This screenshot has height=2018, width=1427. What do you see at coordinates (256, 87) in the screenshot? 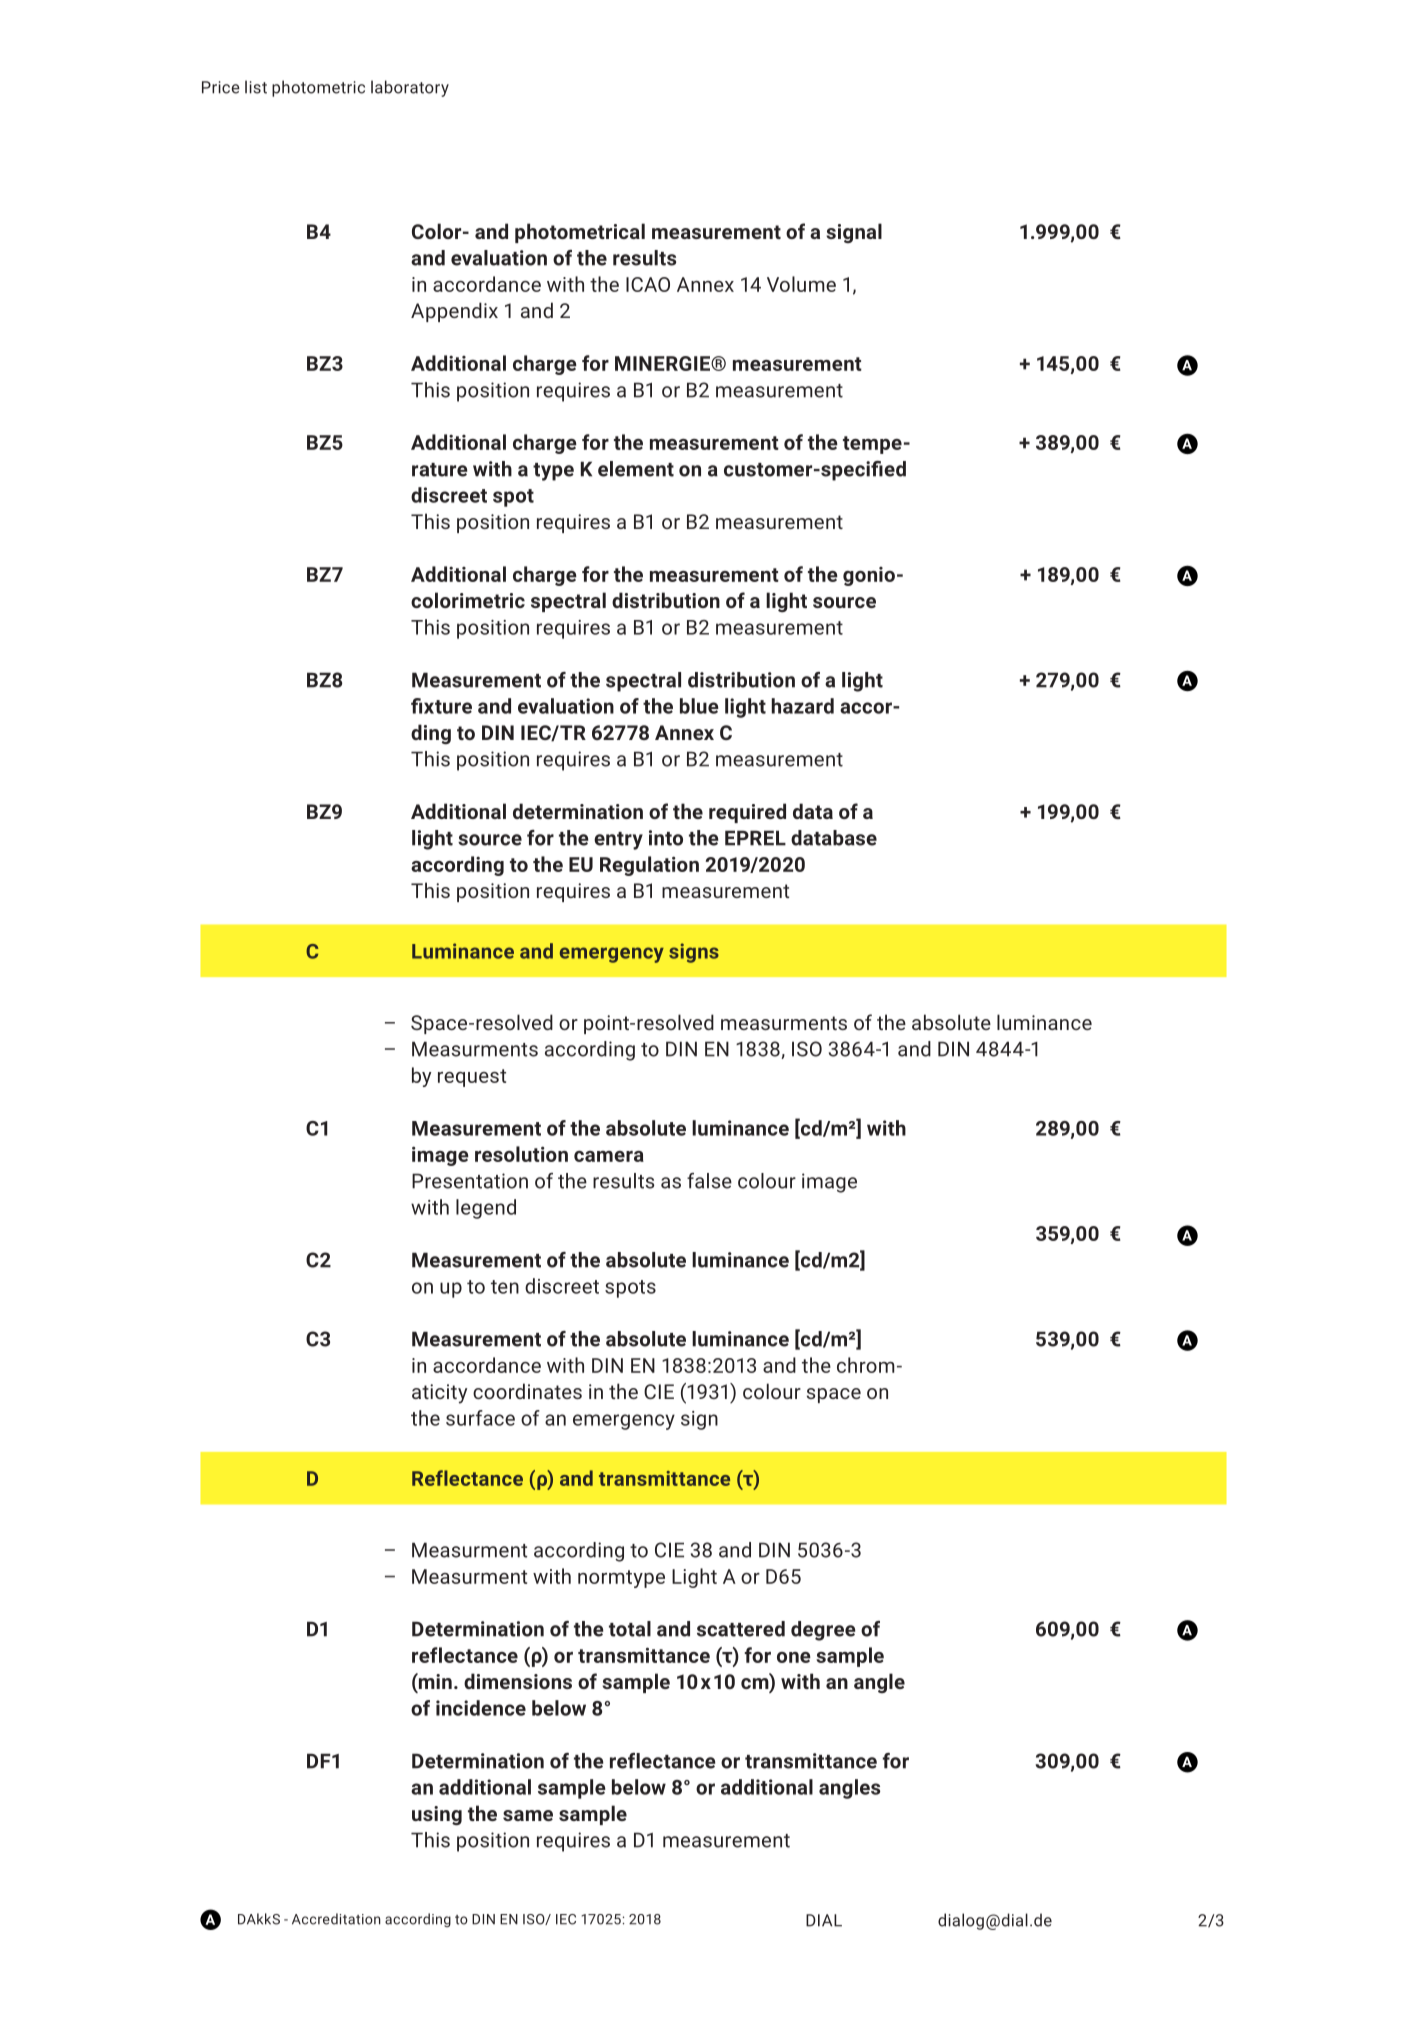
I see `list` at bounding box center [256, 87].
